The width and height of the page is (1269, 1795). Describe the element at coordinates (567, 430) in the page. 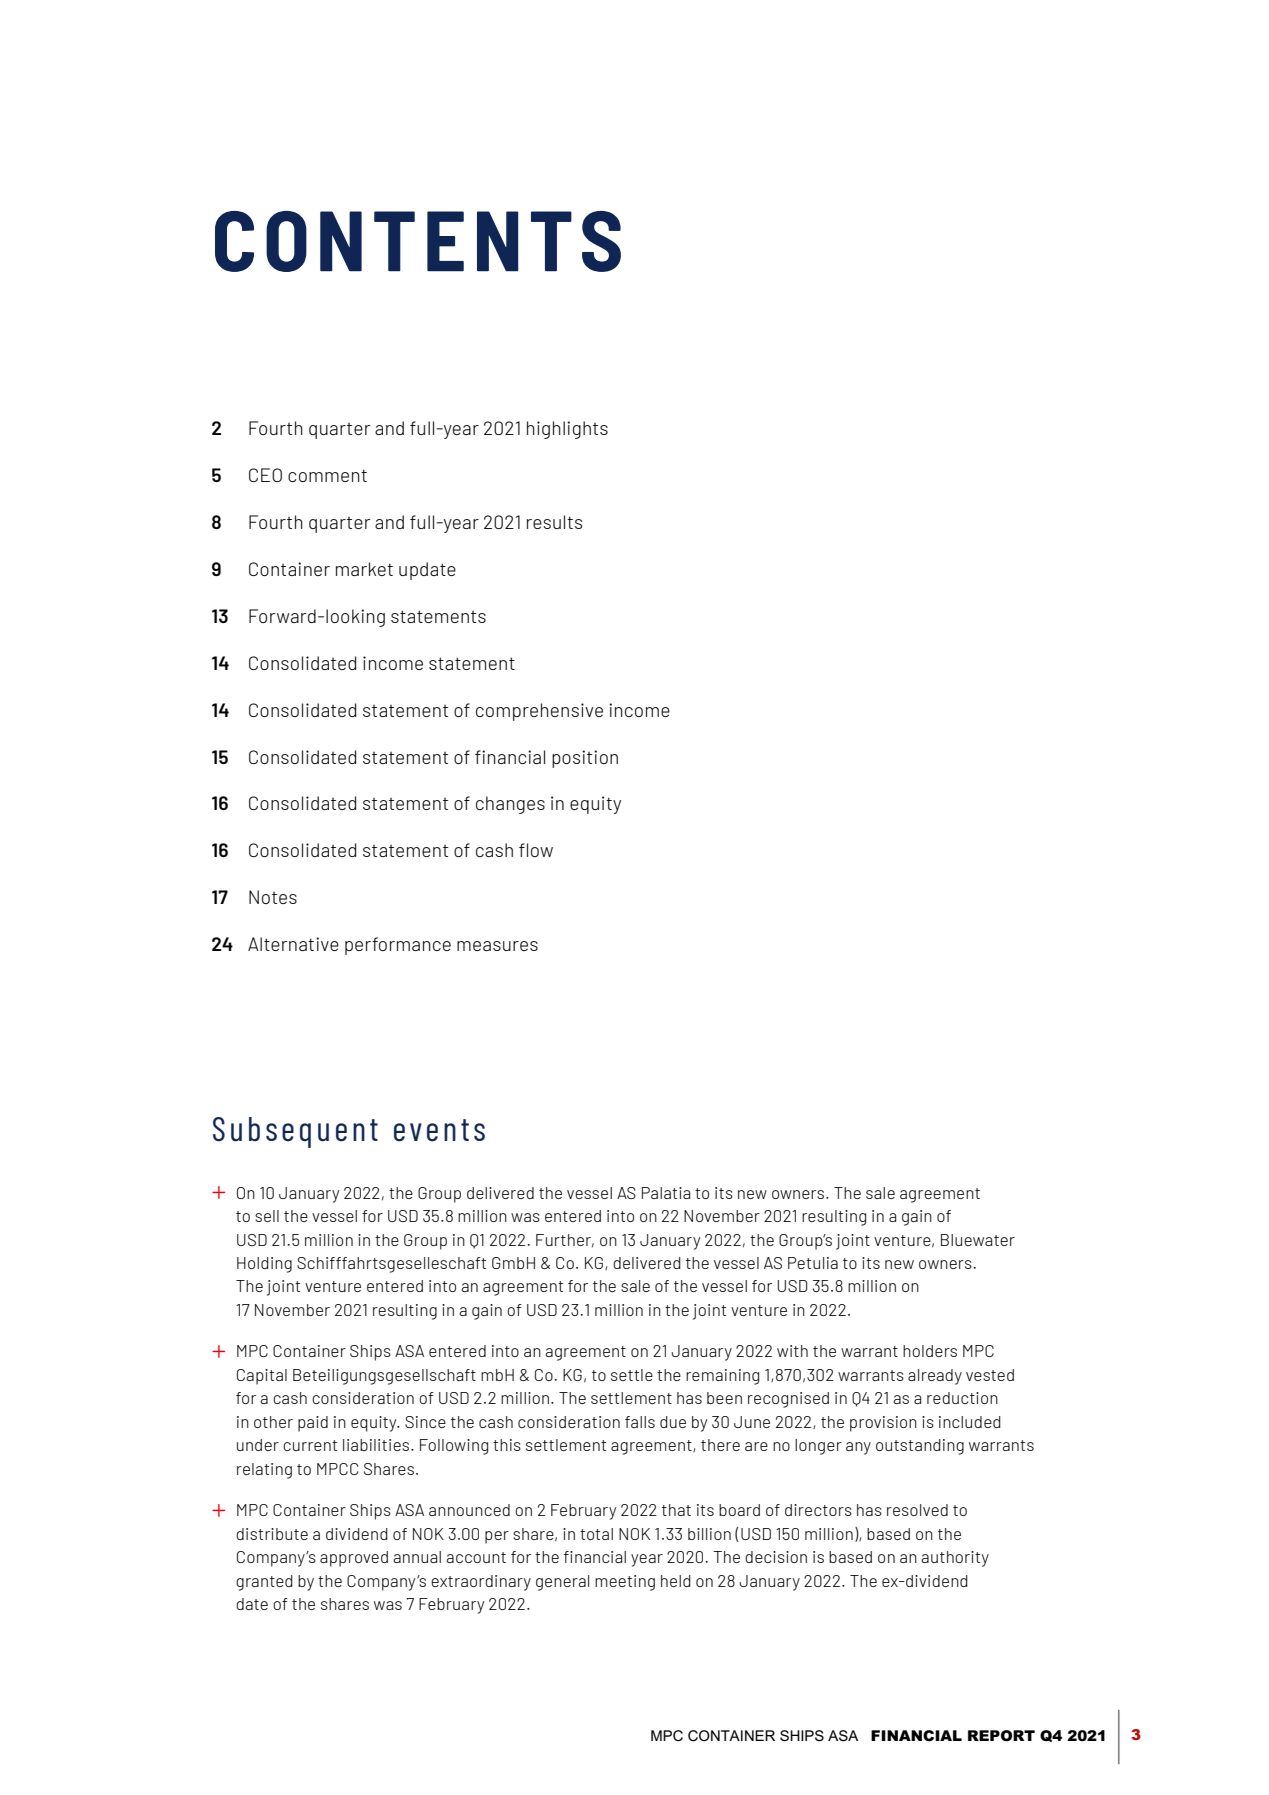

I see `highlights` at that location.
